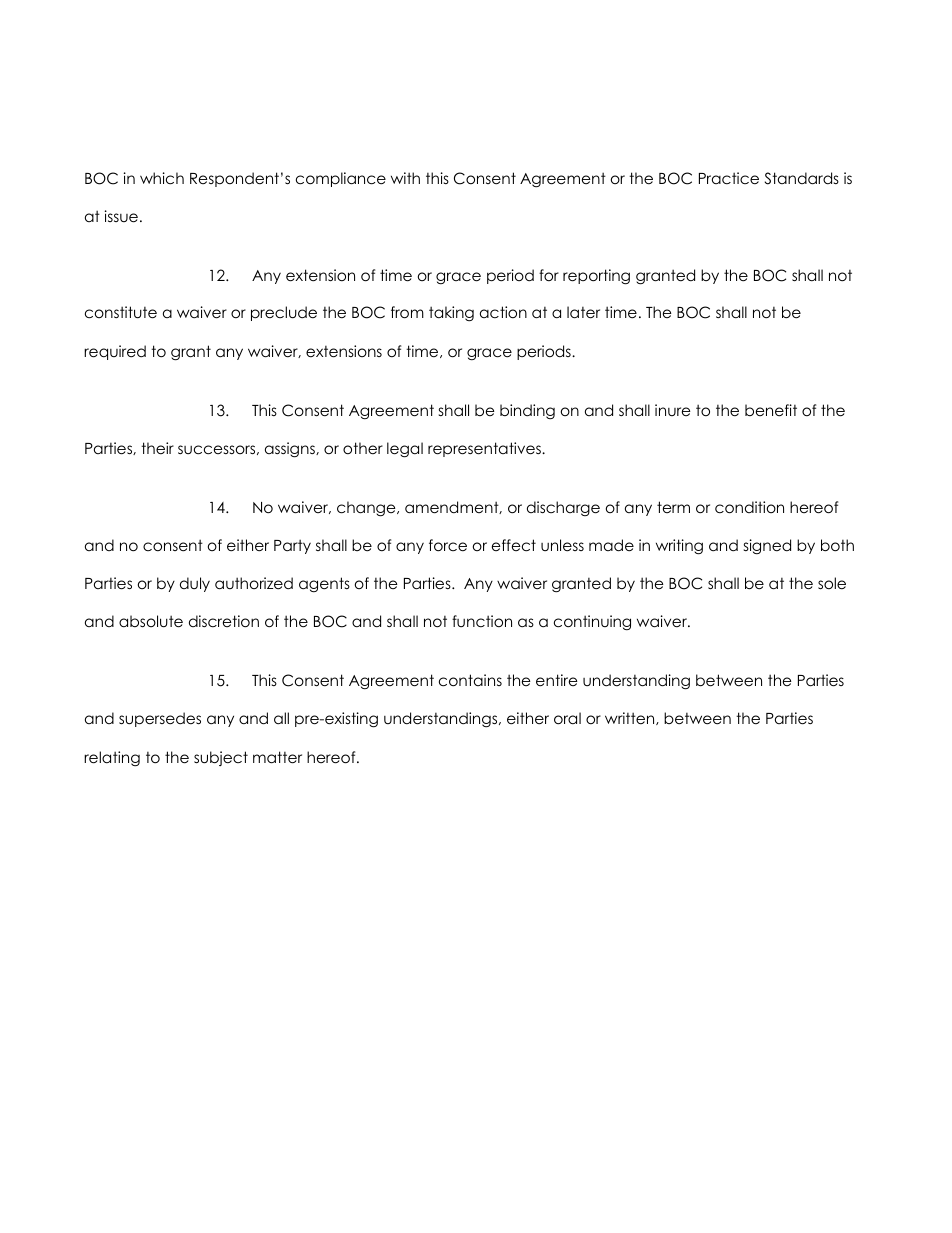 The image size is (952, 1233). I want to click on oral, so click(567, 718).
